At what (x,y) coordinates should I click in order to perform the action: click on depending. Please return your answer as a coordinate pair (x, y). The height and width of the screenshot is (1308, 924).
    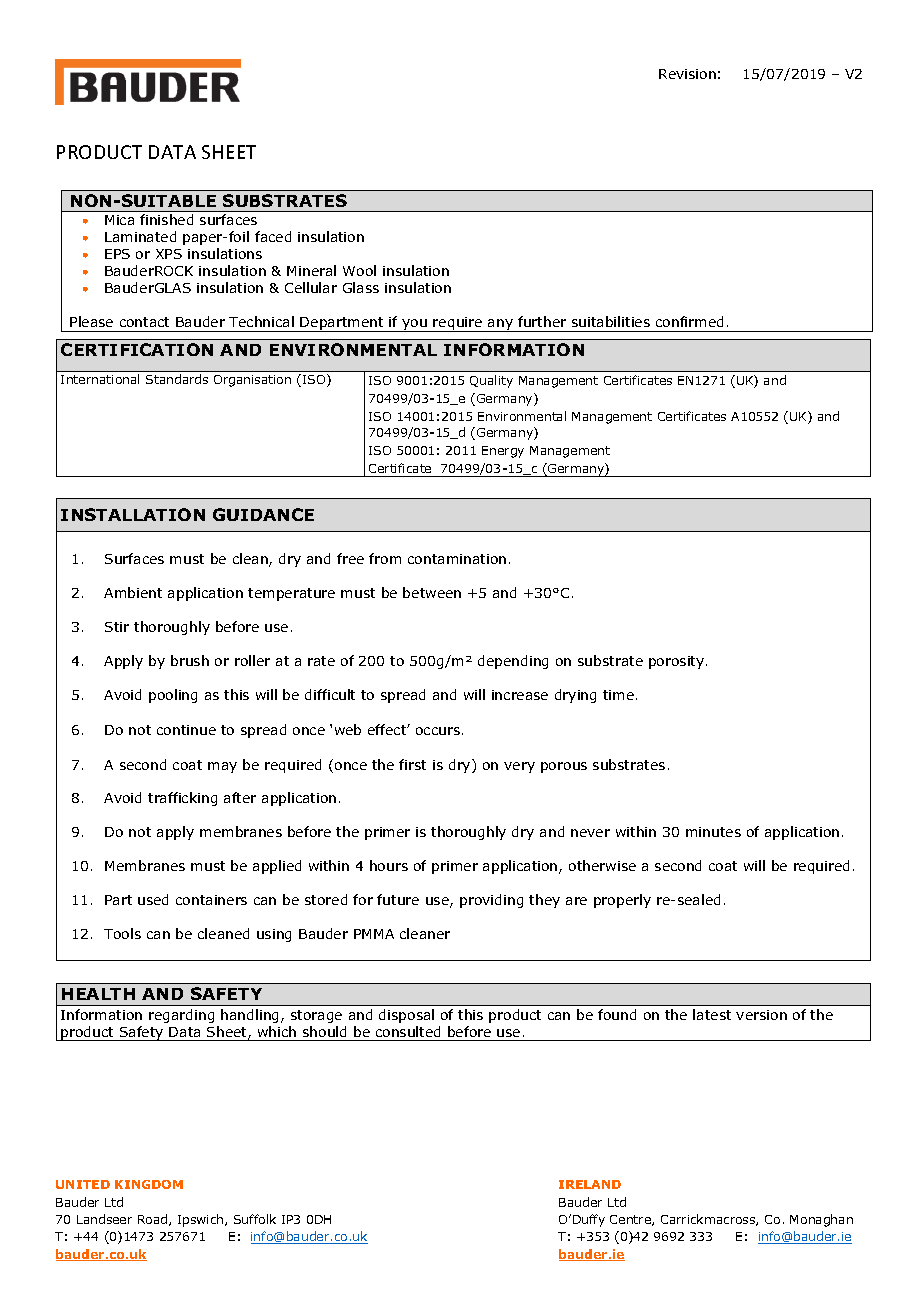
    Looking at the image, I should click on (513, 662).
